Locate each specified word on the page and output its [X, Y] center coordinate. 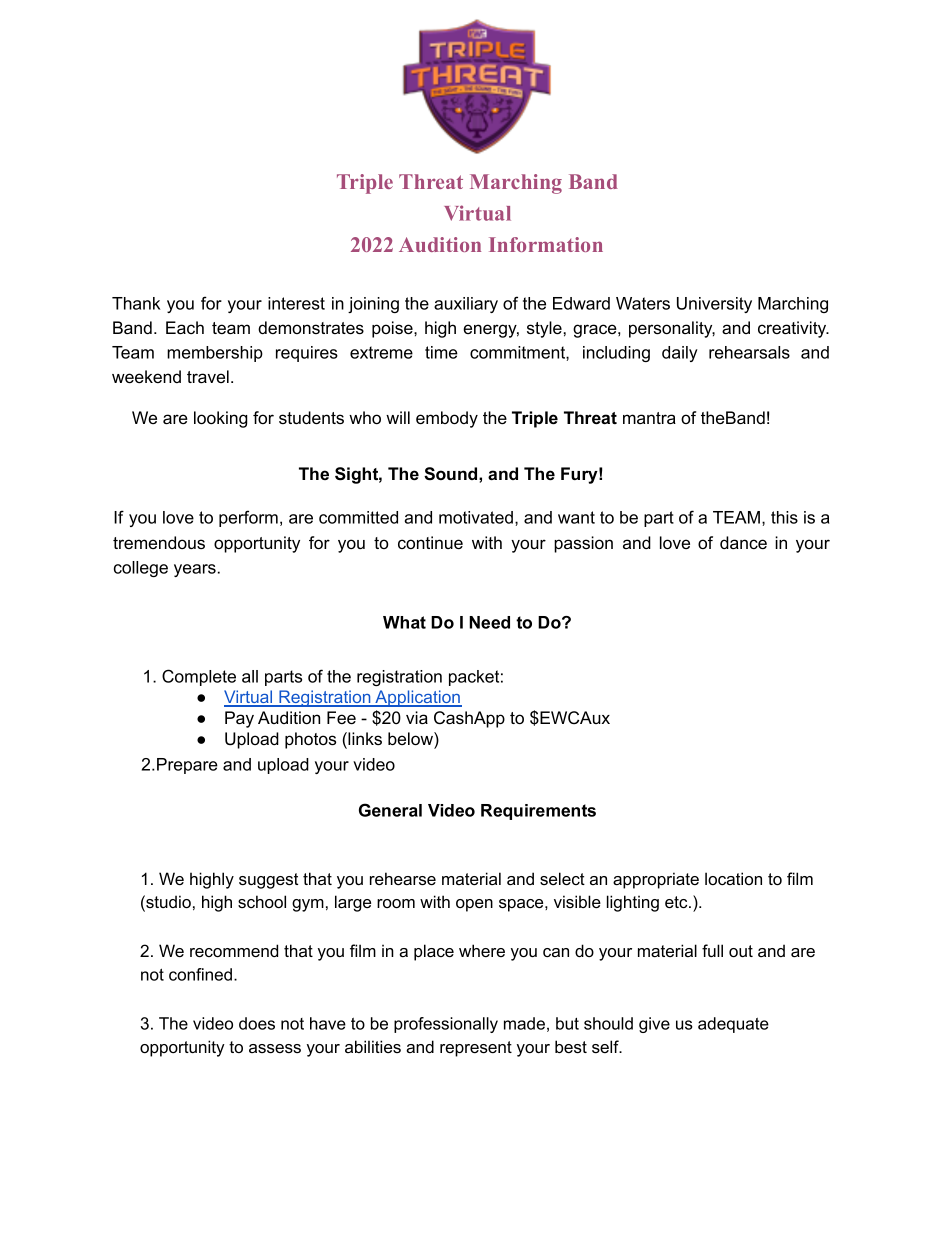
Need [489, 622]
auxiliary [466, 305]
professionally [446, 1025]
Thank [136, 303]
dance [743, 542]
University [714, 305]
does [257, 1023]
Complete [199, 677]
